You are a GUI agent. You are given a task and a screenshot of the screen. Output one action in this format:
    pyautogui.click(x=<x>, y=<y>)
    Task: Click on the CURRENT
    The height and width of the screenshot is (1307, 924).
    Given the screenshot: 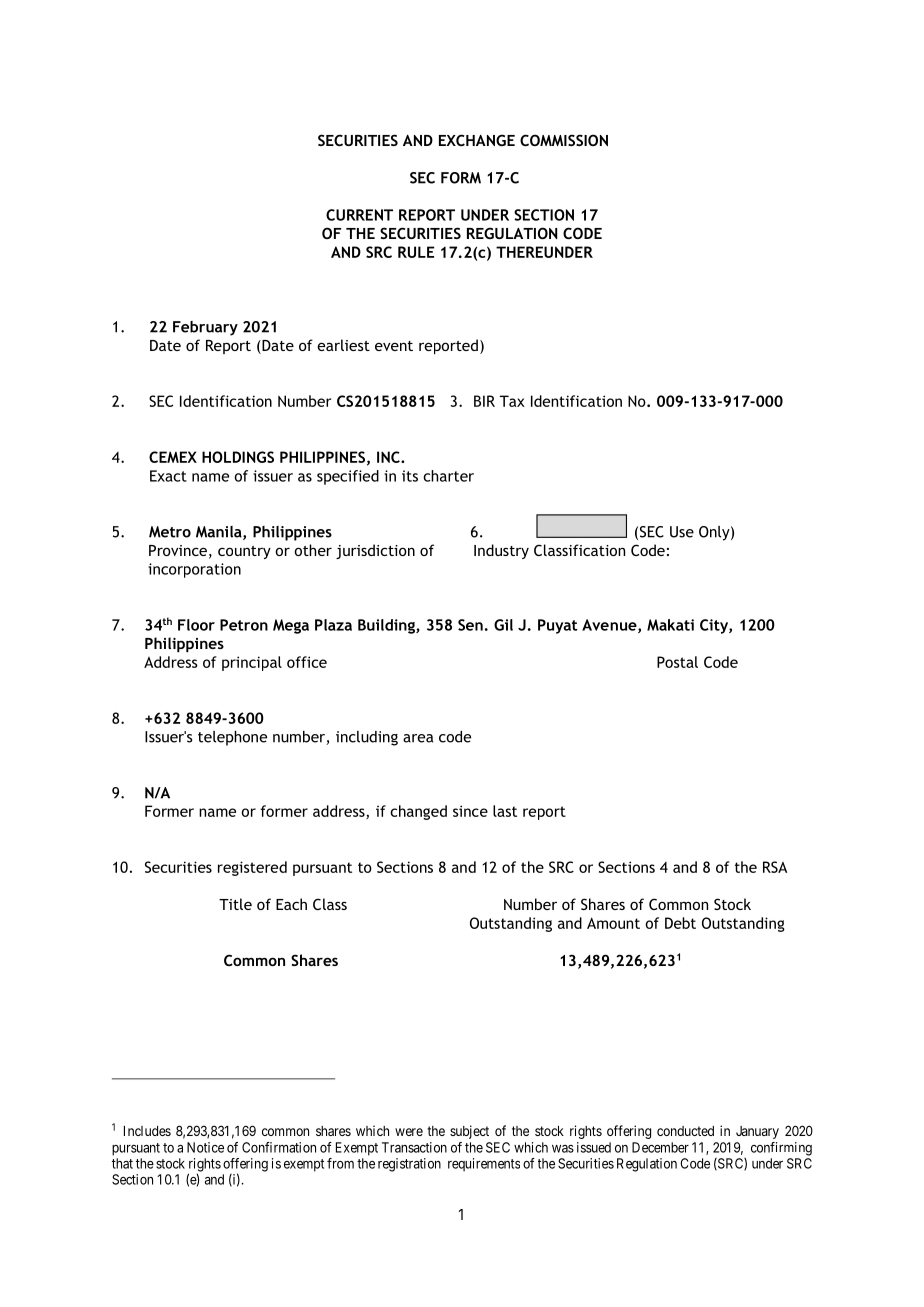 What is the action you would take?
    pyautogui.click(x=359, y=215)
